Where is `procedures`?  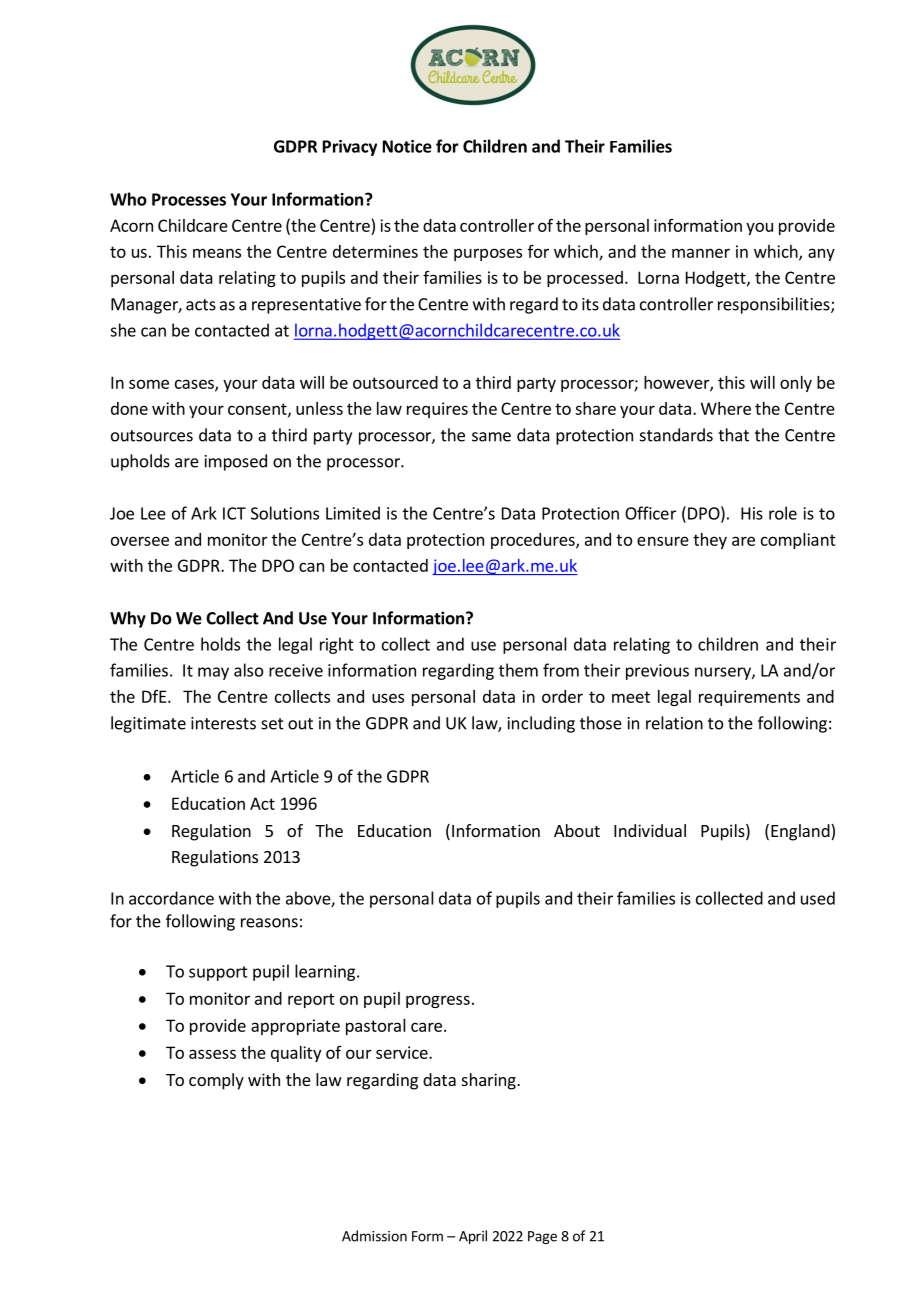 procedures is located at coordinates (534, 541).
